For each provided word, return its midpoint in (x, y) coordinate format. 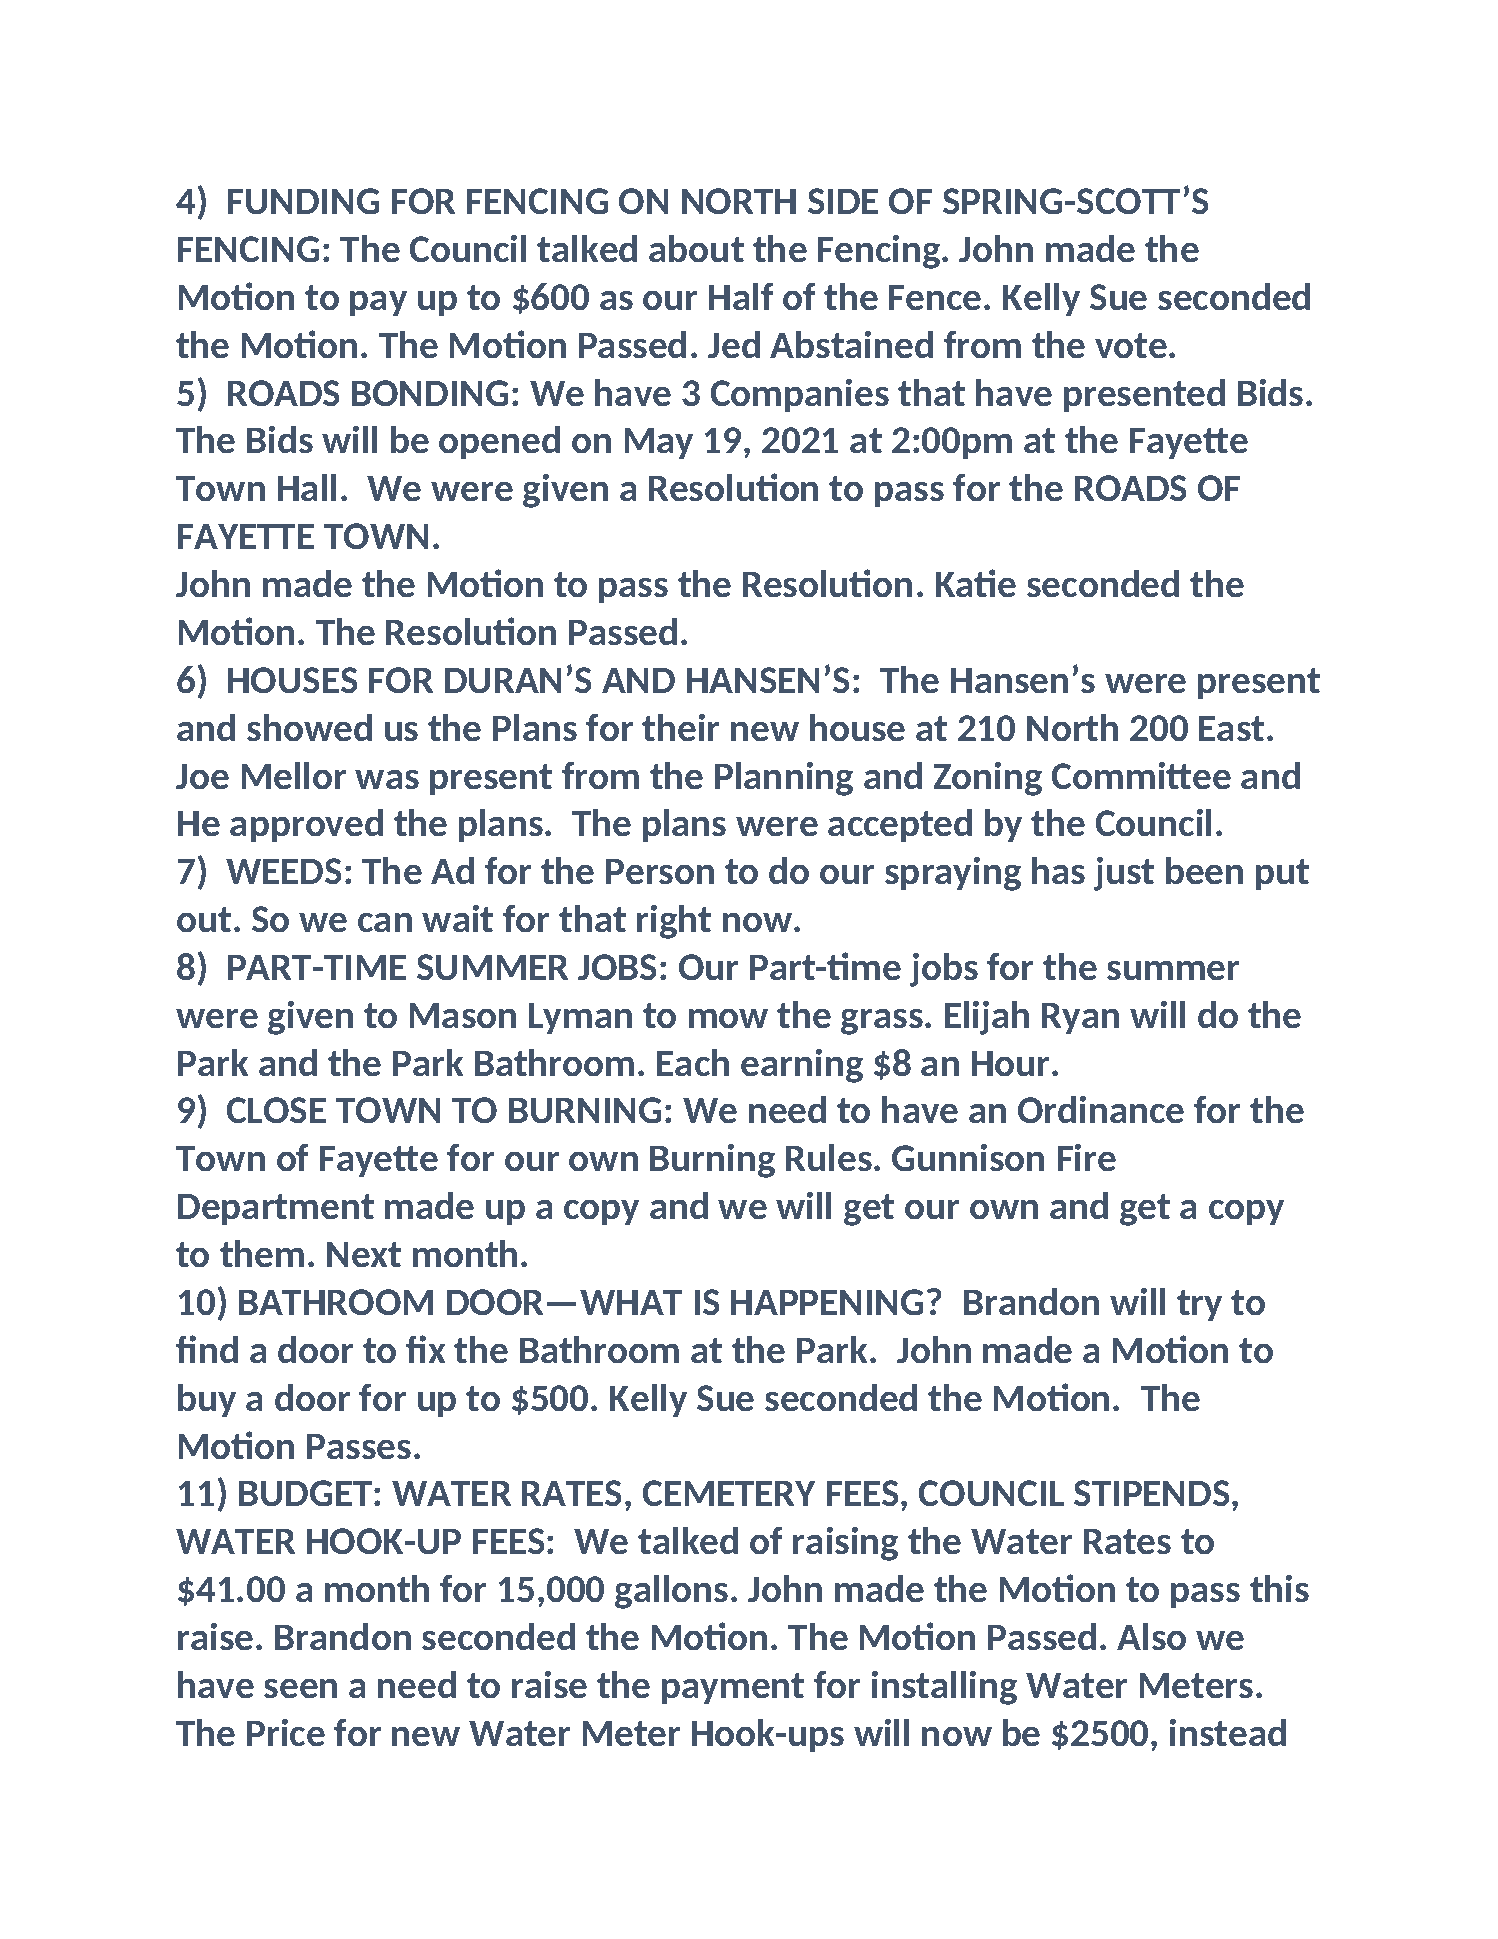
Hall (307, 487)
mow (728, 1018)
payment (733, 1688)
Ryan (1080, 1018)
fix (425, 1349)
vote (1131, 345)
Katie (976, 583)
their (680, 727)
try (1199, 1305)
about (696, 248)
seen (300, 1688)
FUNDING (303, 201)
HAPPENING (827, 1302)
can (385, 922)
